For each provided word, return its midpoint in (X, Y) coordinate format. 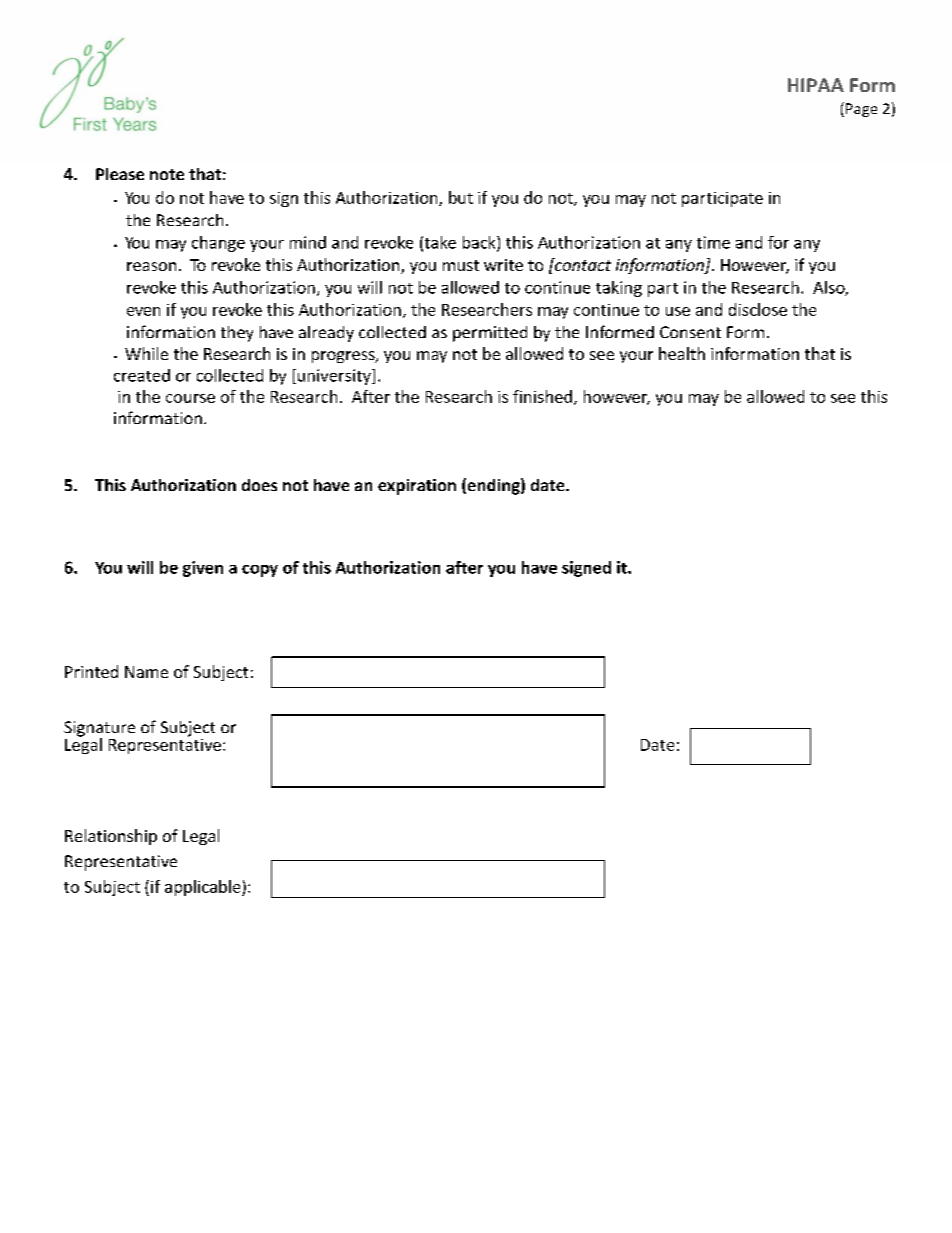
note (167, 174)
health (682, 353)
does (259, 485)
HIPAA (816, 85)
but (461, 197)
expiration (417, 487)
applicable (204, 888)
